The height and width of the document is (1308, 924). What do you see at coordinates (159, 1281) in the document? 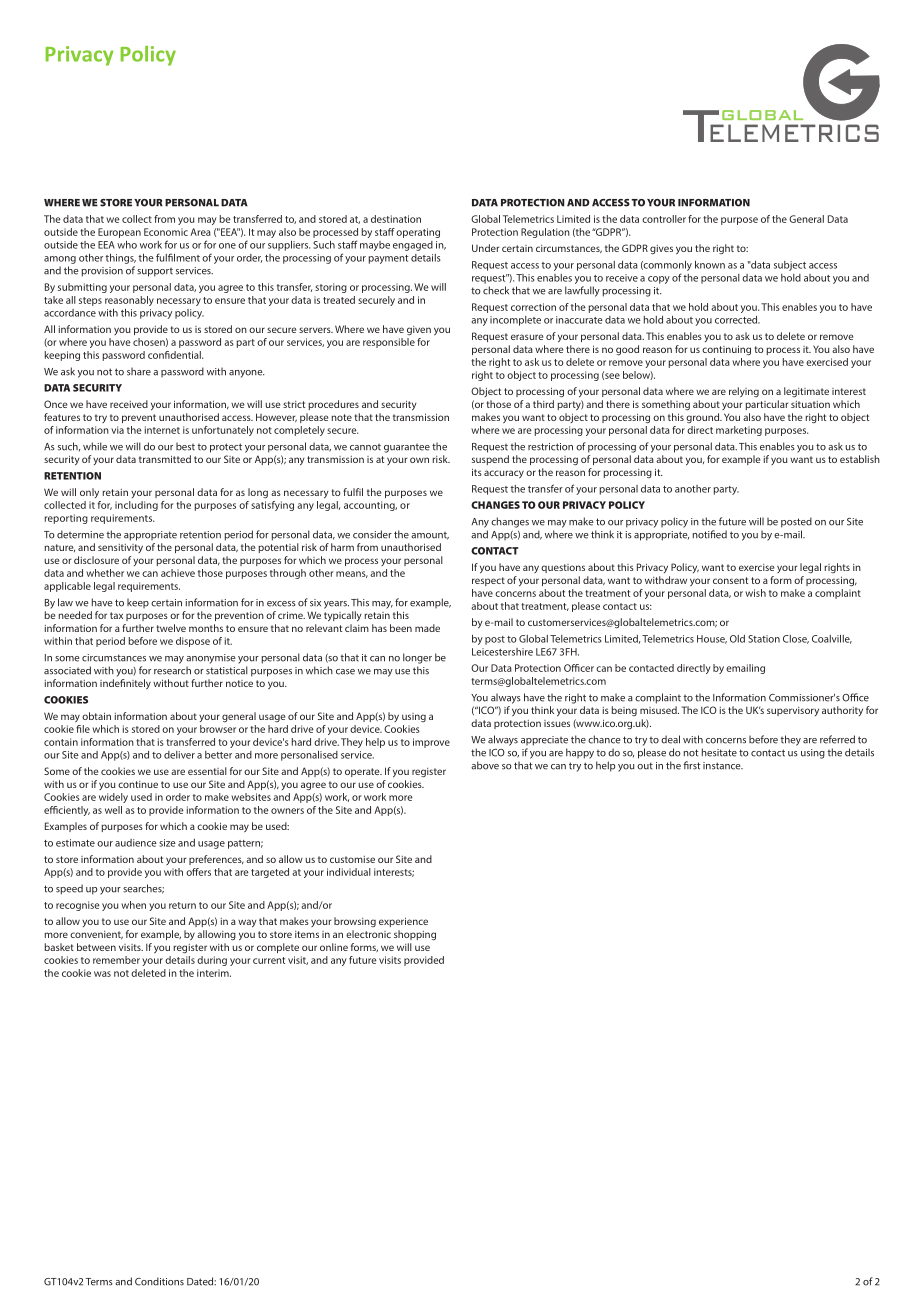
I see `Conditions` at bounding box center [159, 1281].
